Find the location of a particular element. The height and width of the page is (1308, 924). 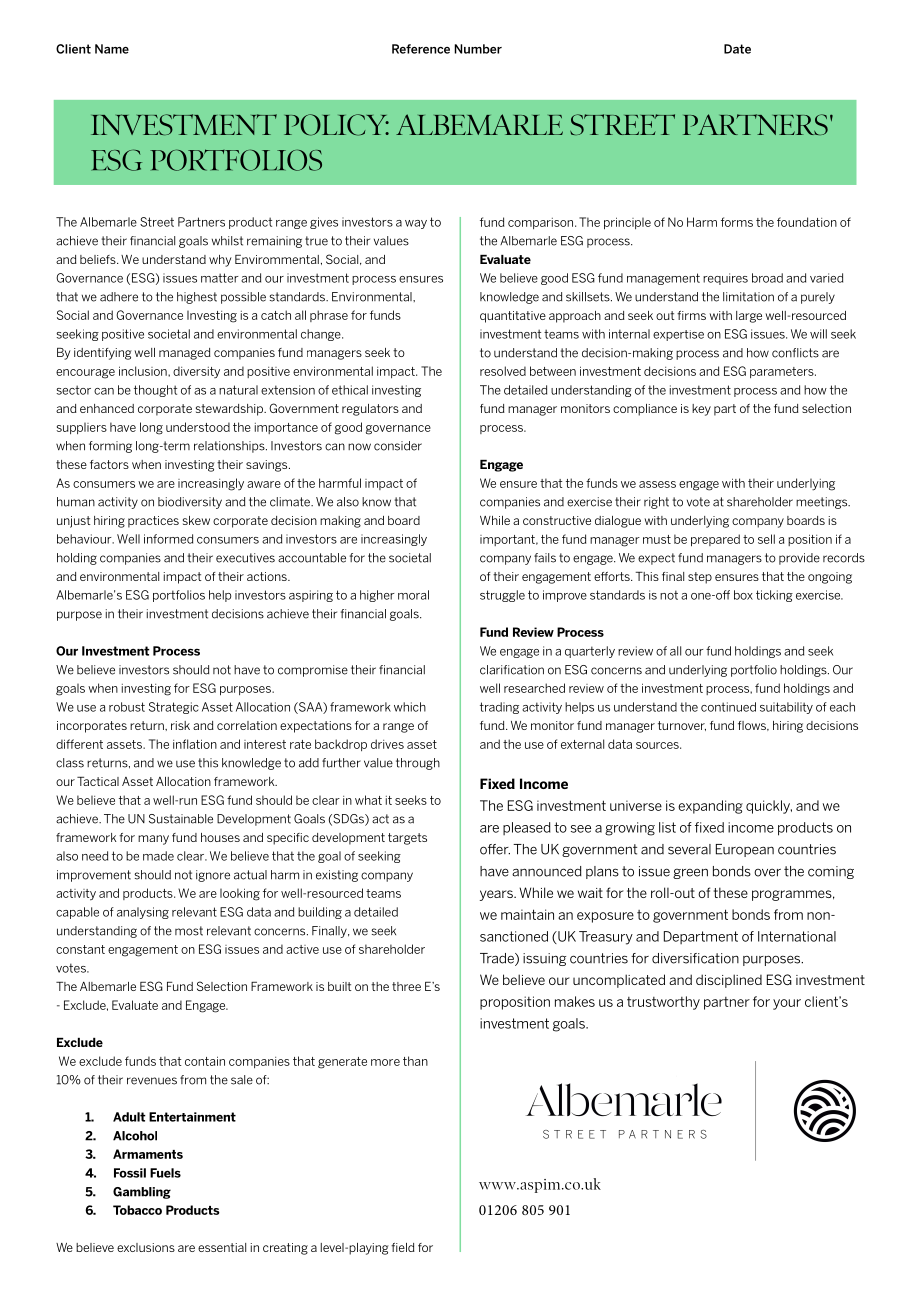

clarification is located at coordinates (512, 670).
